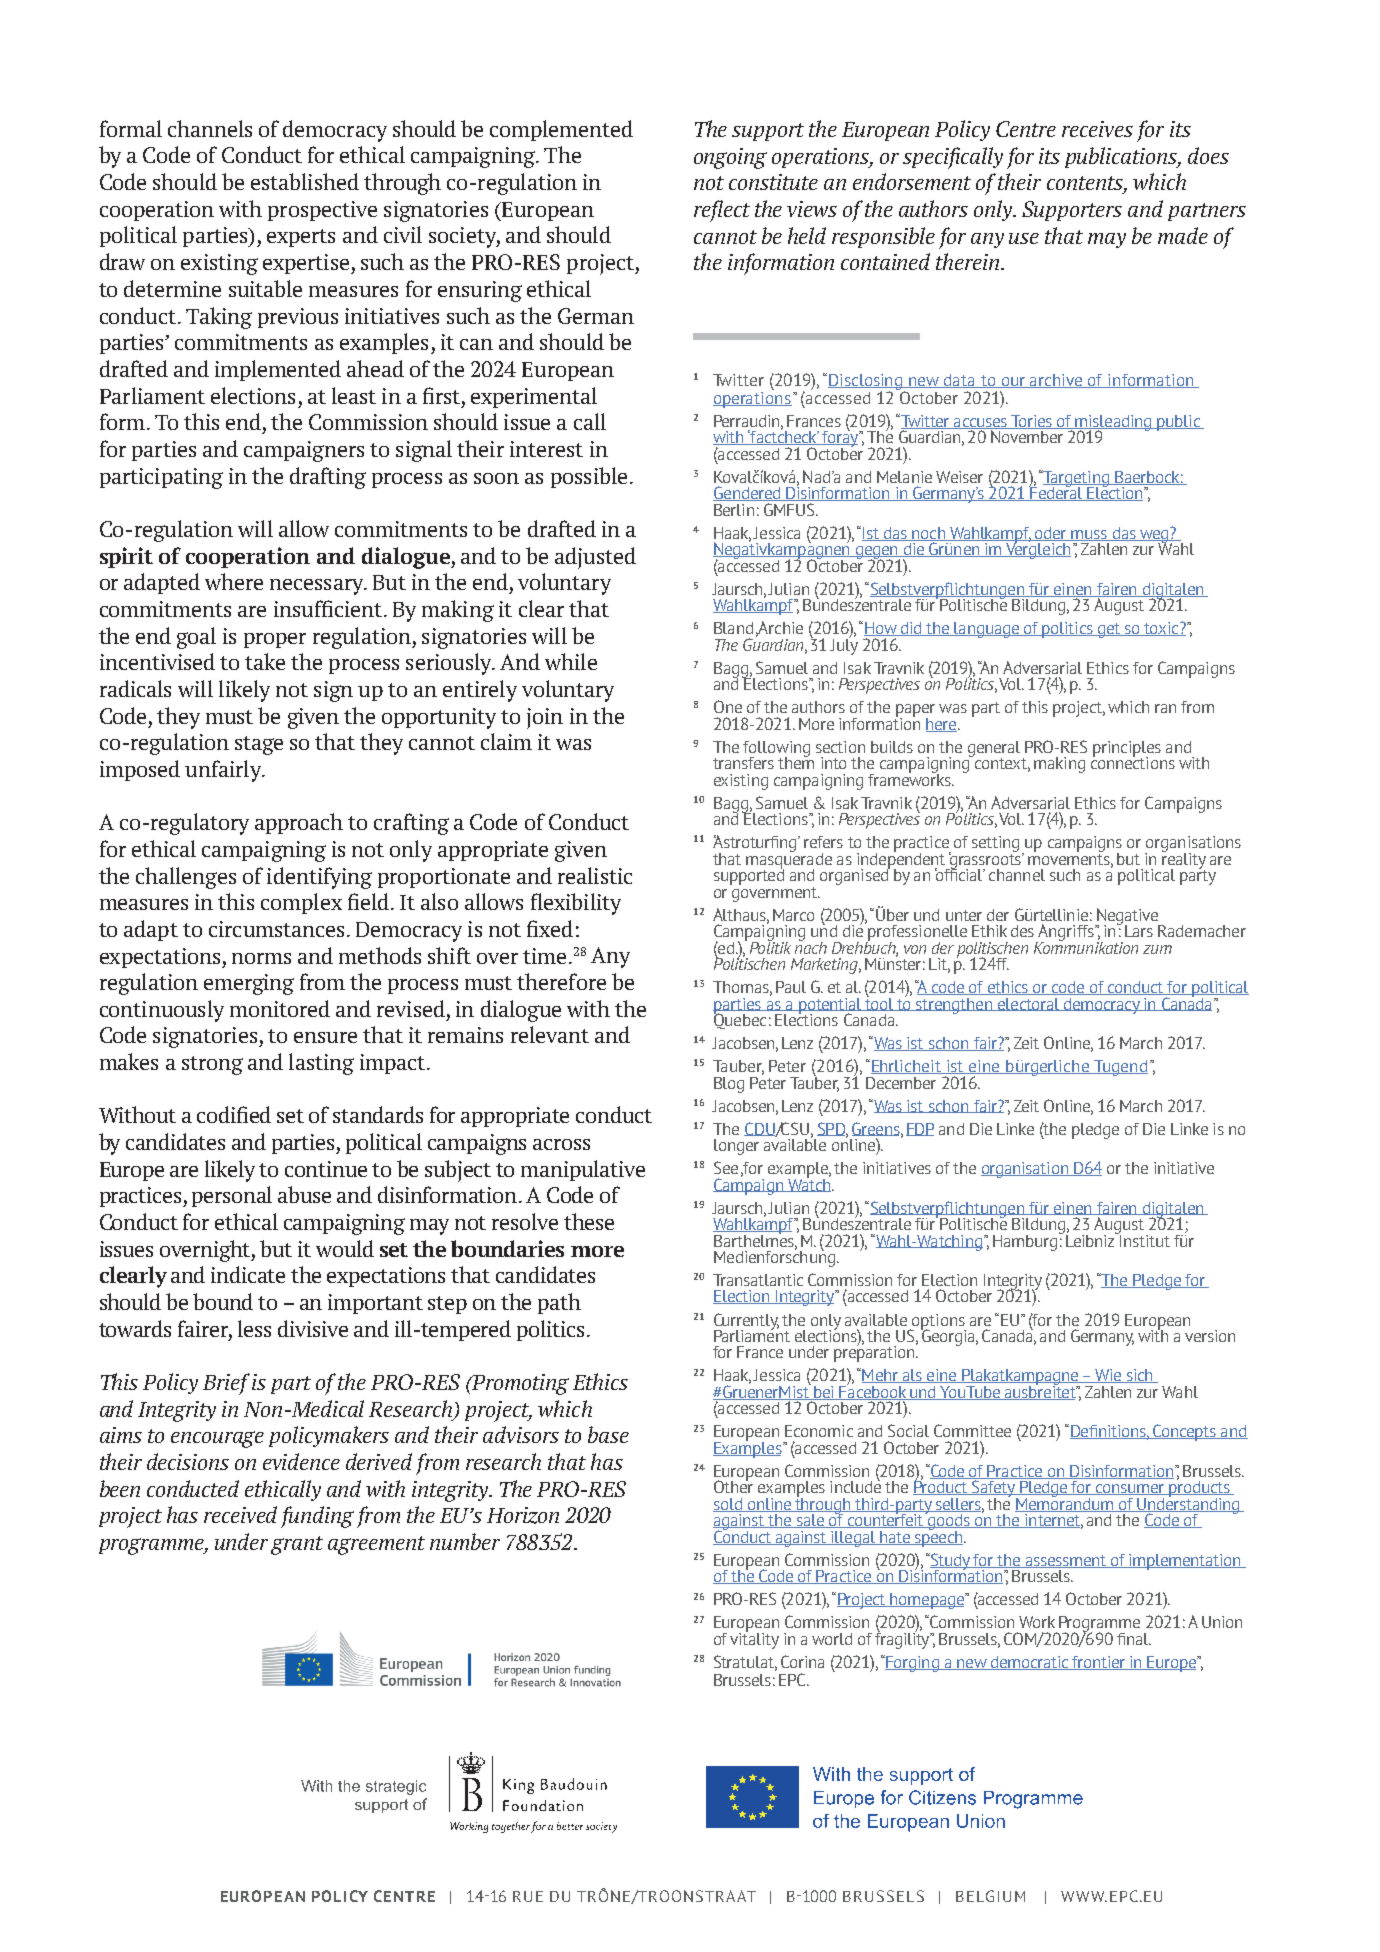  I want to click on transfers, so click(743, 763).
